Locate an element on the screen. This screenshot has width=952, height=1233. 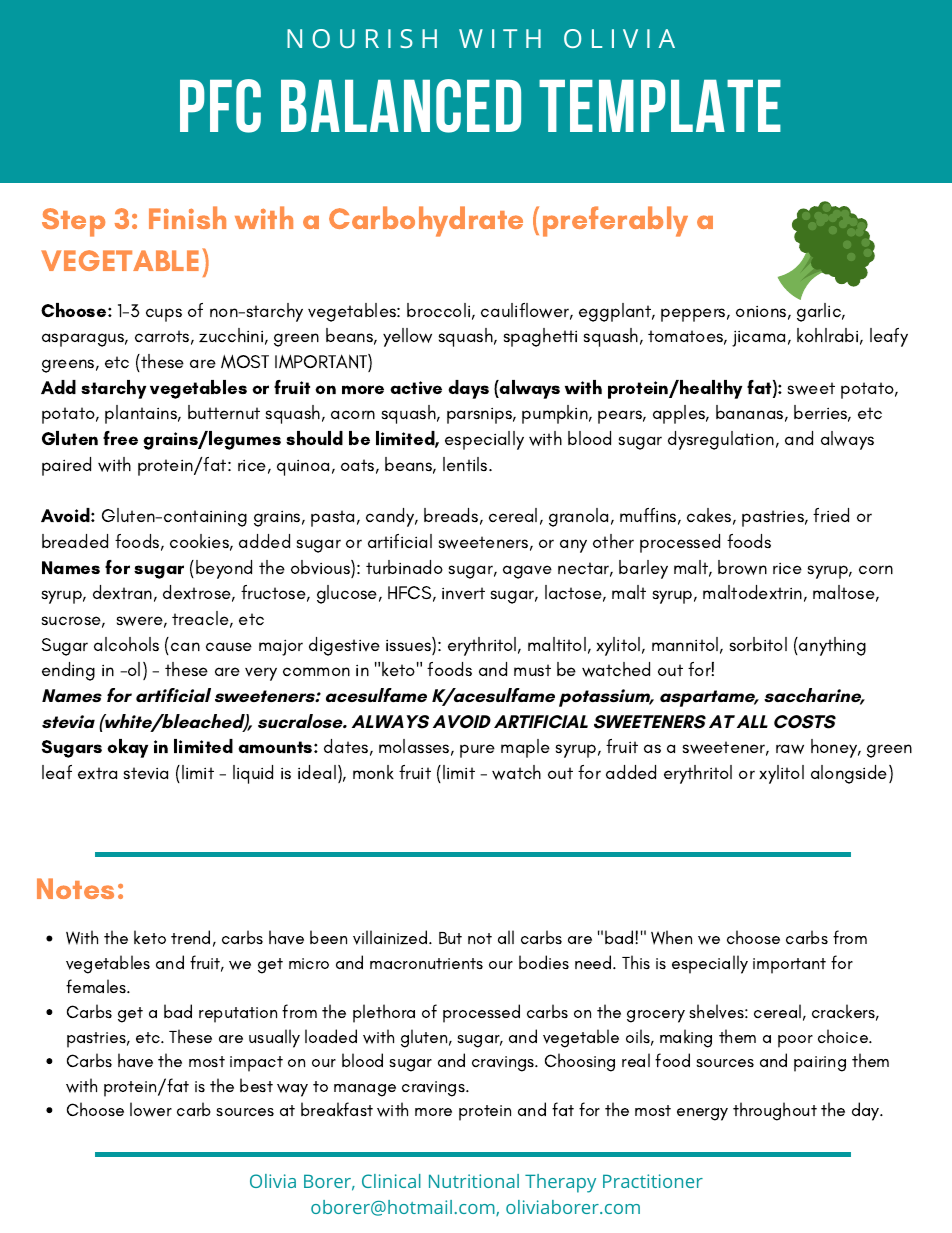
butternut is located at coordinates (224, 412).
